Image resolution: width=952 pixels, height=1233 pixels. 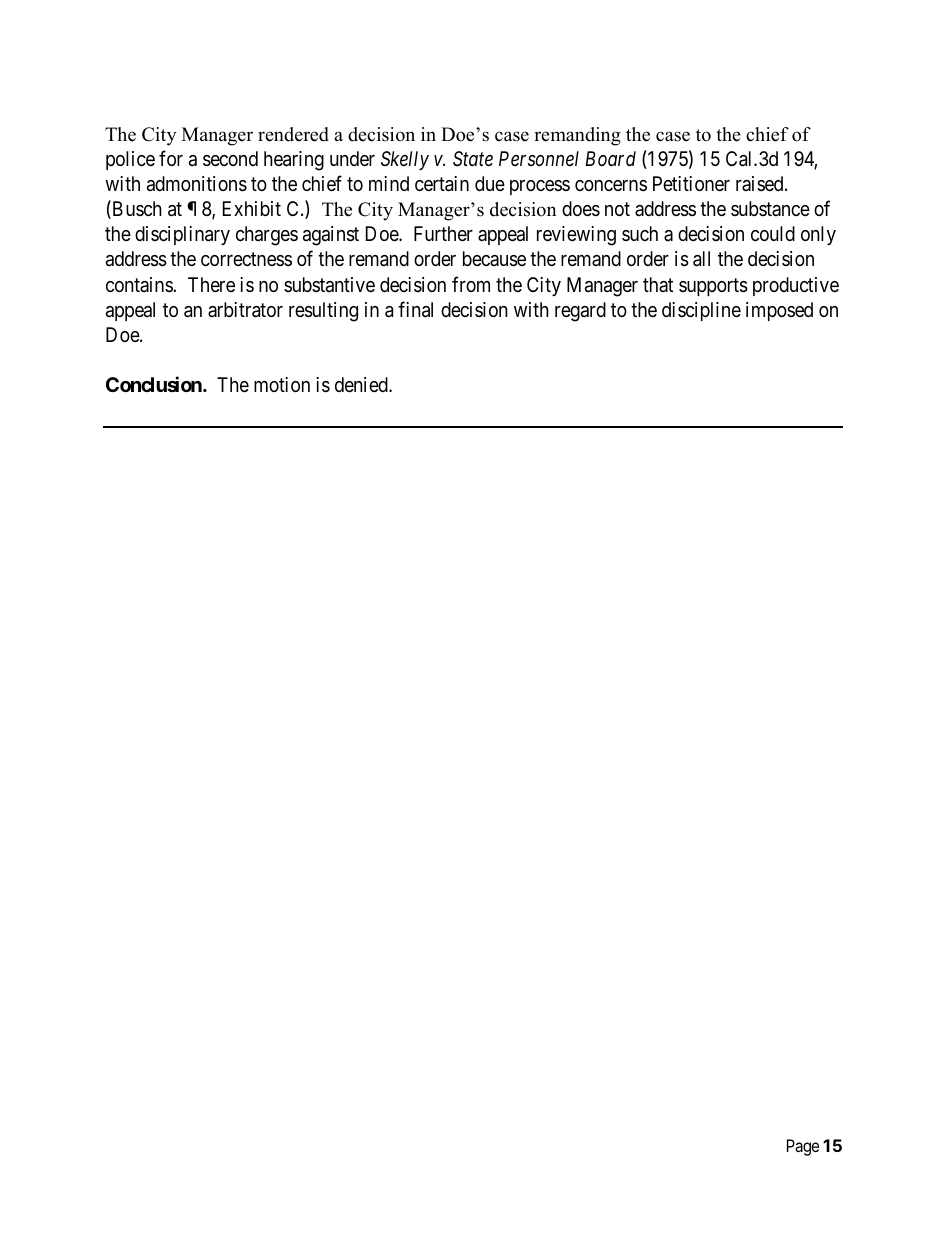 I want to click on final, so click(x=415, y=309).
